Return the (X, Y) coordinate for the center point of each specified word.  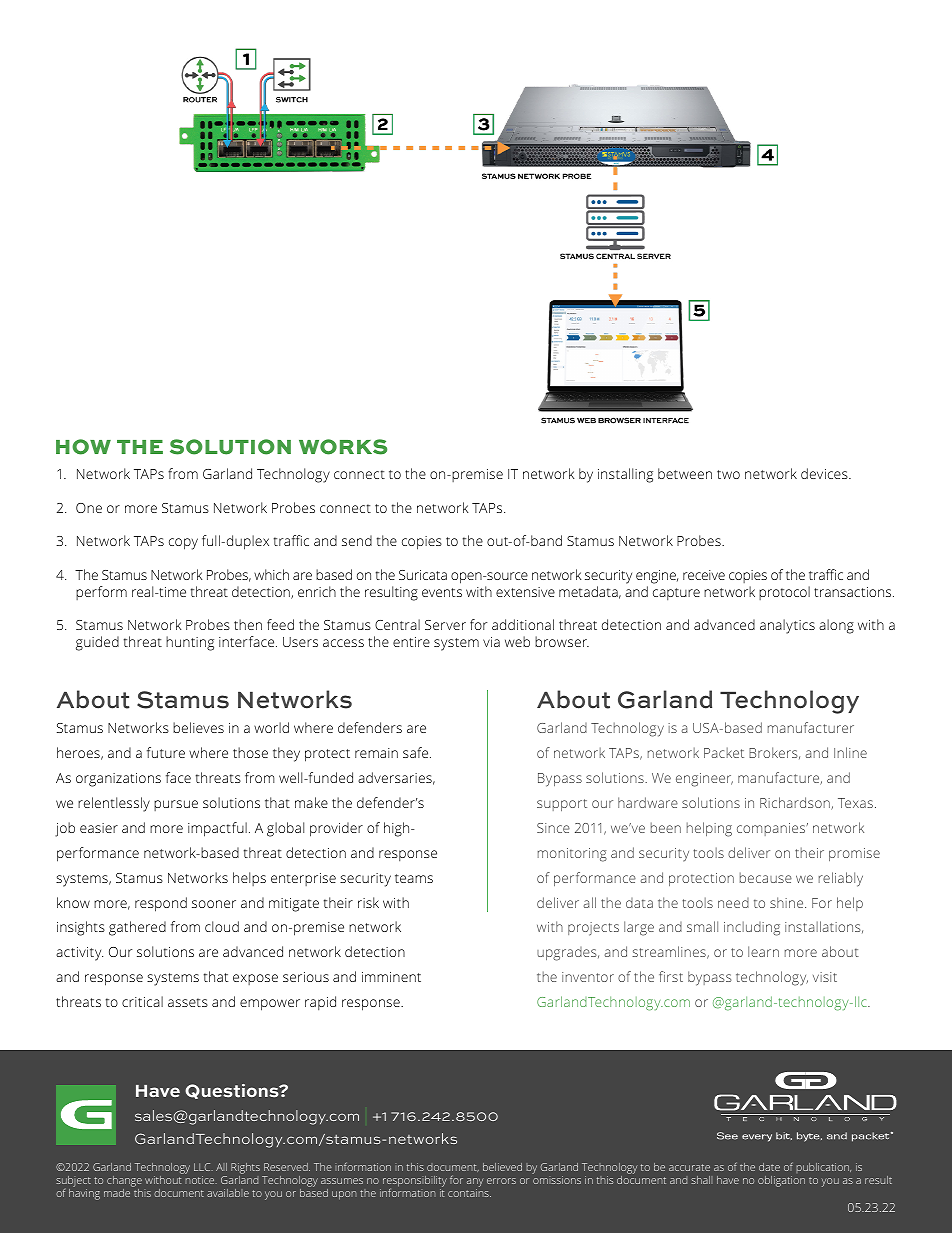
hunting (190, 643)
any (475, 1184)
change (124, 1183)
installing (625, 475)
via (491, 642)
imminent (391, 977)
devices (825, 473)
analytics (787, 626)
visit (825, 977)
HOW (83, 447)
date (769, 1167)
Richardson (796, 803)
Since (553, 828)
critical (142, 1001)
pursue (176, 805)
